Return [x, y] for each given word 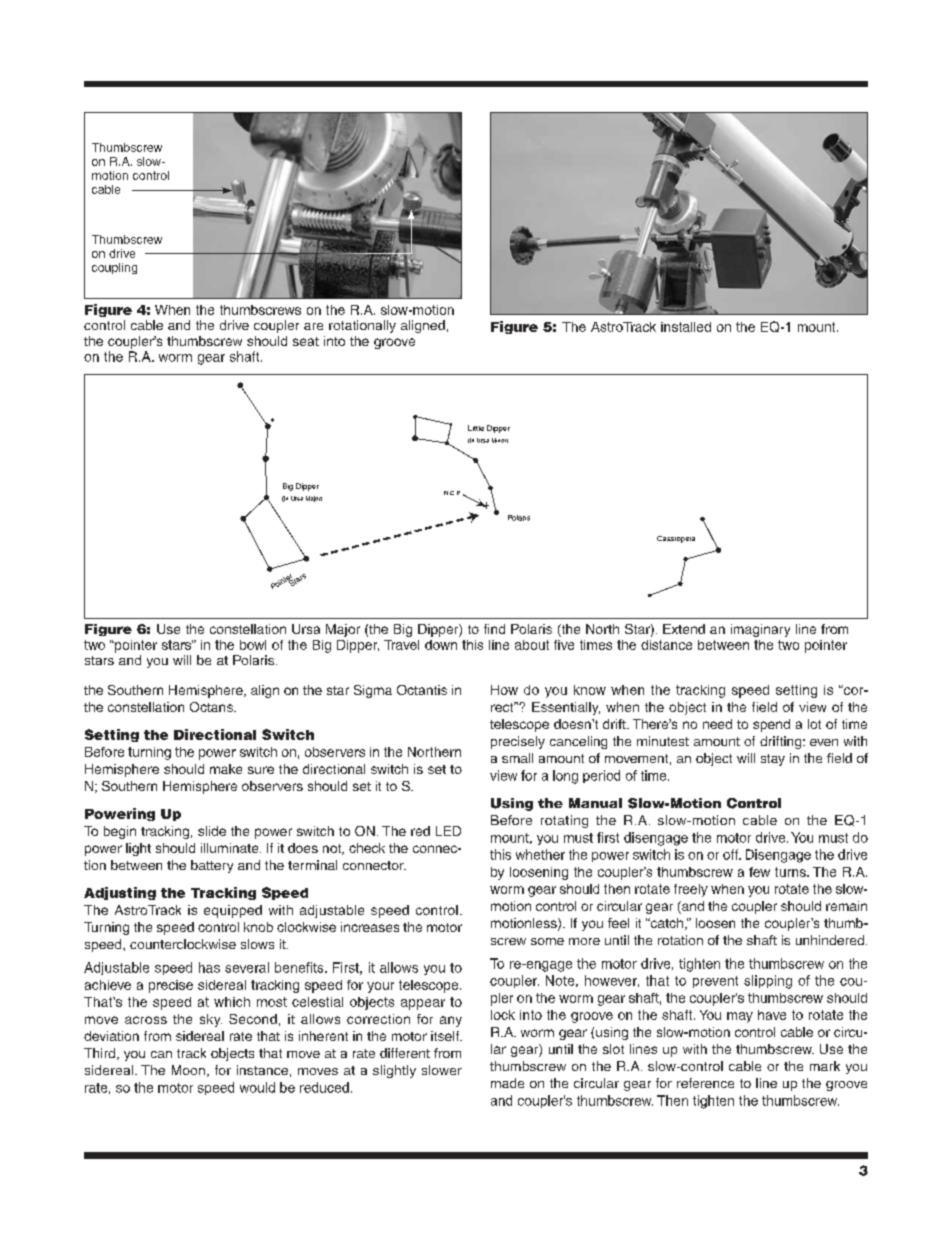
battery [212, 866]
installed [686, 327]
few [759, 872]
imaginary [760, 630]
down [441, 645]
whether [540, 854]
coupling [114, 268]
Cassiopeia [676, 539]
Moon [188, 1070]
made [507, 1083]
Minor [500, 440]
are [313, 326]
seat [306, 341]
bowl [253, 645]
